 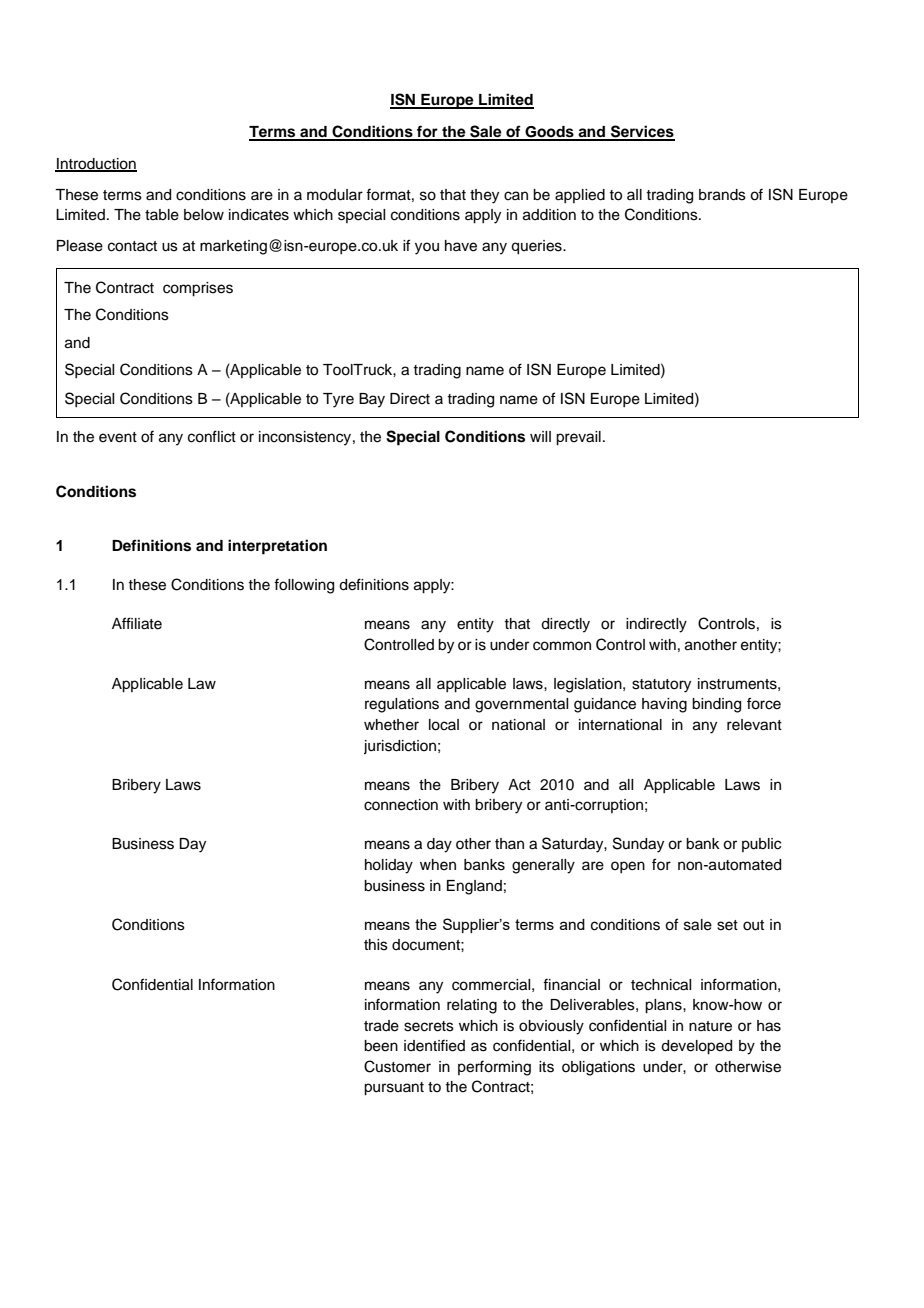 I want to click on brands, so click(x=722, y=195).
